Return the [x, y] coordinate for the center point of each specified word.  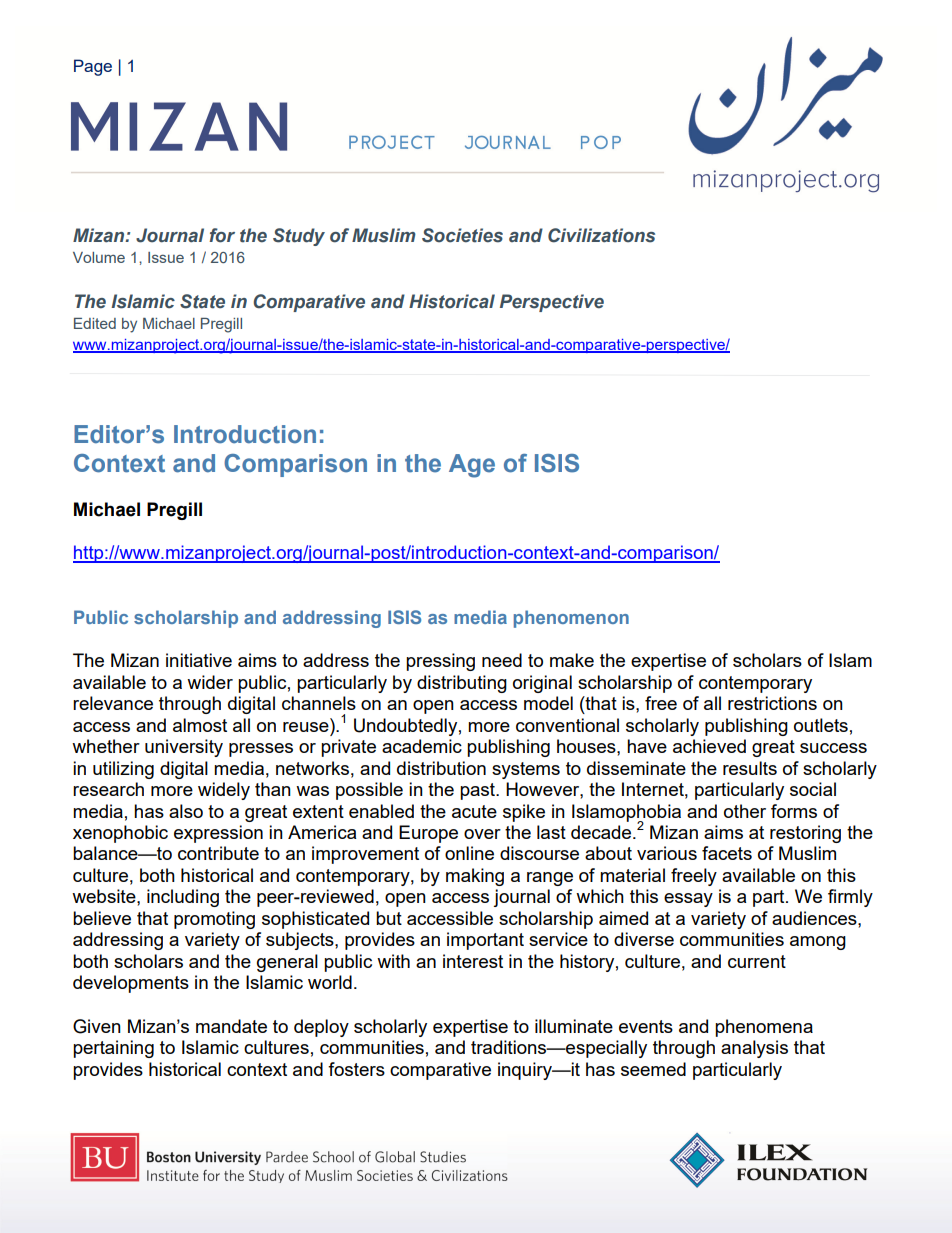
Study [299, 237]
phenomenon [571, 619]
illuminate [574, 1026]
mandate [231, 1026]
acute [474, 811]
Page [93, 67]
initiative [199, 660]
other [745, 811]
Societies [462, 235]
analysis [754, 1049]
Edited [95, 323]
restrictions [772, 703]
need [502, 660]
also [186, 811]
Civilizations [601, 235]
